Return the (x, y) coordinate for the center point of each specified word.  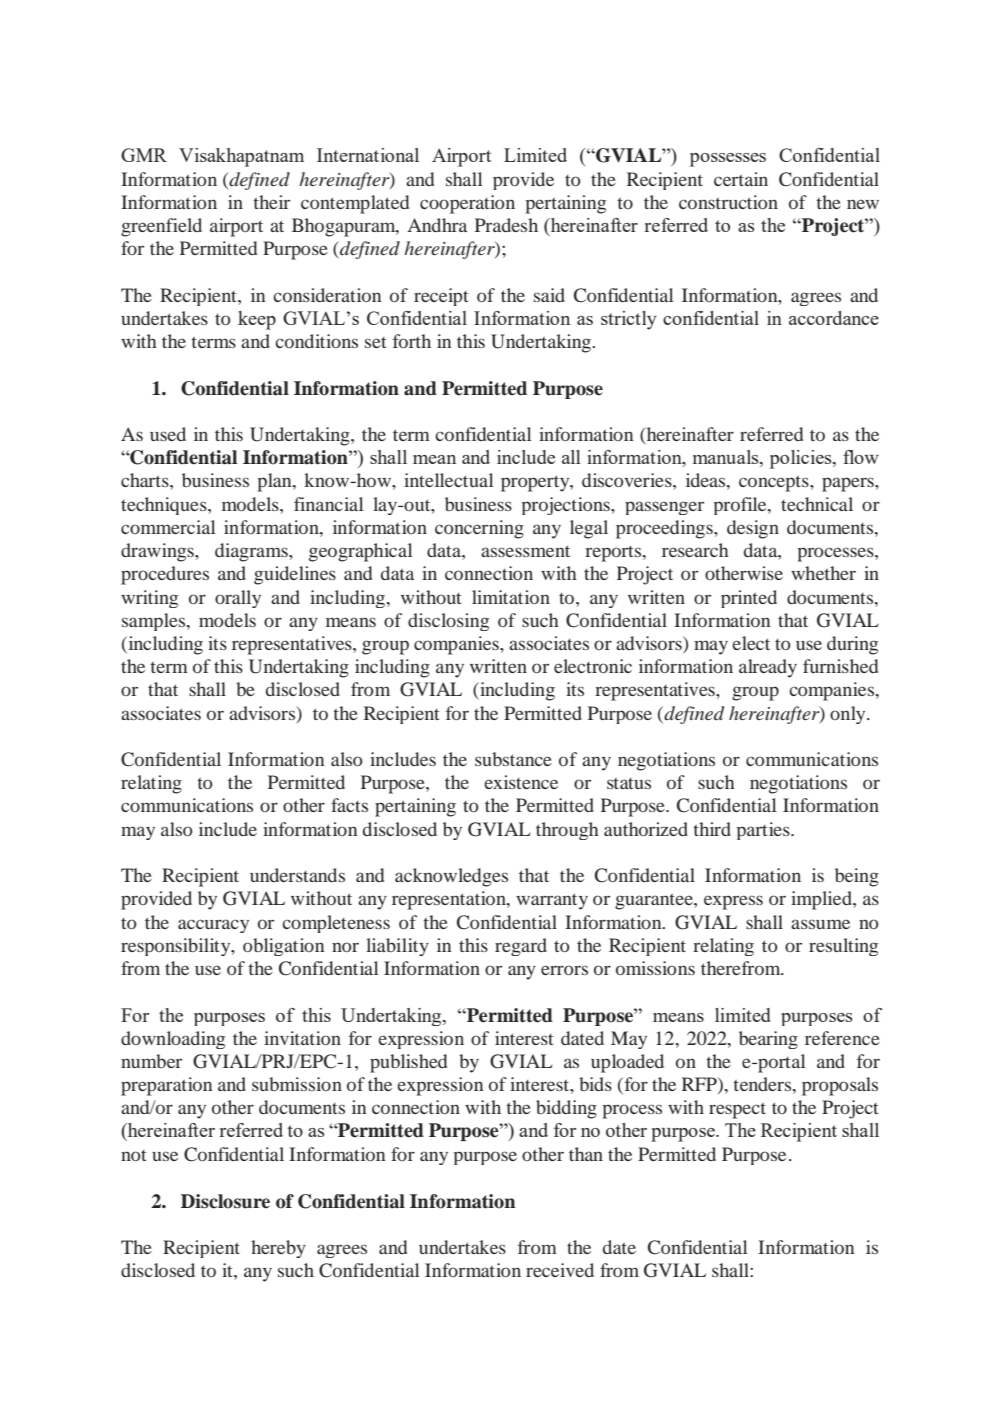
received (560, 1270)
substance (513, 759)
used (168, 434)
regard (521, 947)
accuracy (213, 926)
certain (741, 179)
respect (737, 1111)
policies (802, 459)
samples (154, 622)
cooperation (467, 204)
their (271, 202)
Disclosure (225, 1201)
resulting (843, 947)
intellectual (448, 480)
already (768, 668)
